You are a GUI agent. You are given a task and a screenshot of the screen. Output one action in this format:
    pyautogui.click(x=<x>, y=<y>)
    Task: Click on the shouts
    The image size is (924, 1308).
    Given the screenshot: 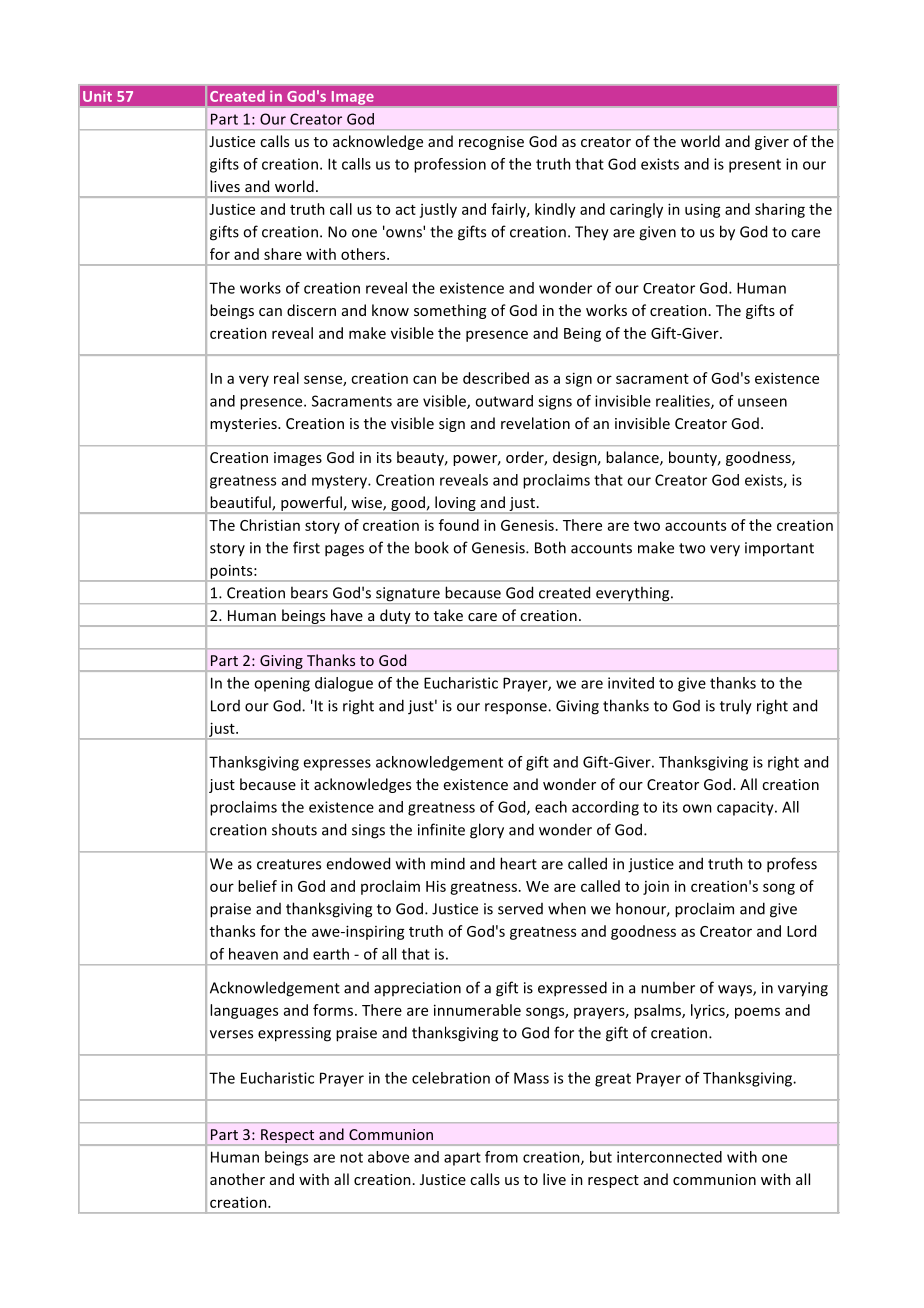 What is the action you would take?
    pyautogui.click(x=294, y=829)
